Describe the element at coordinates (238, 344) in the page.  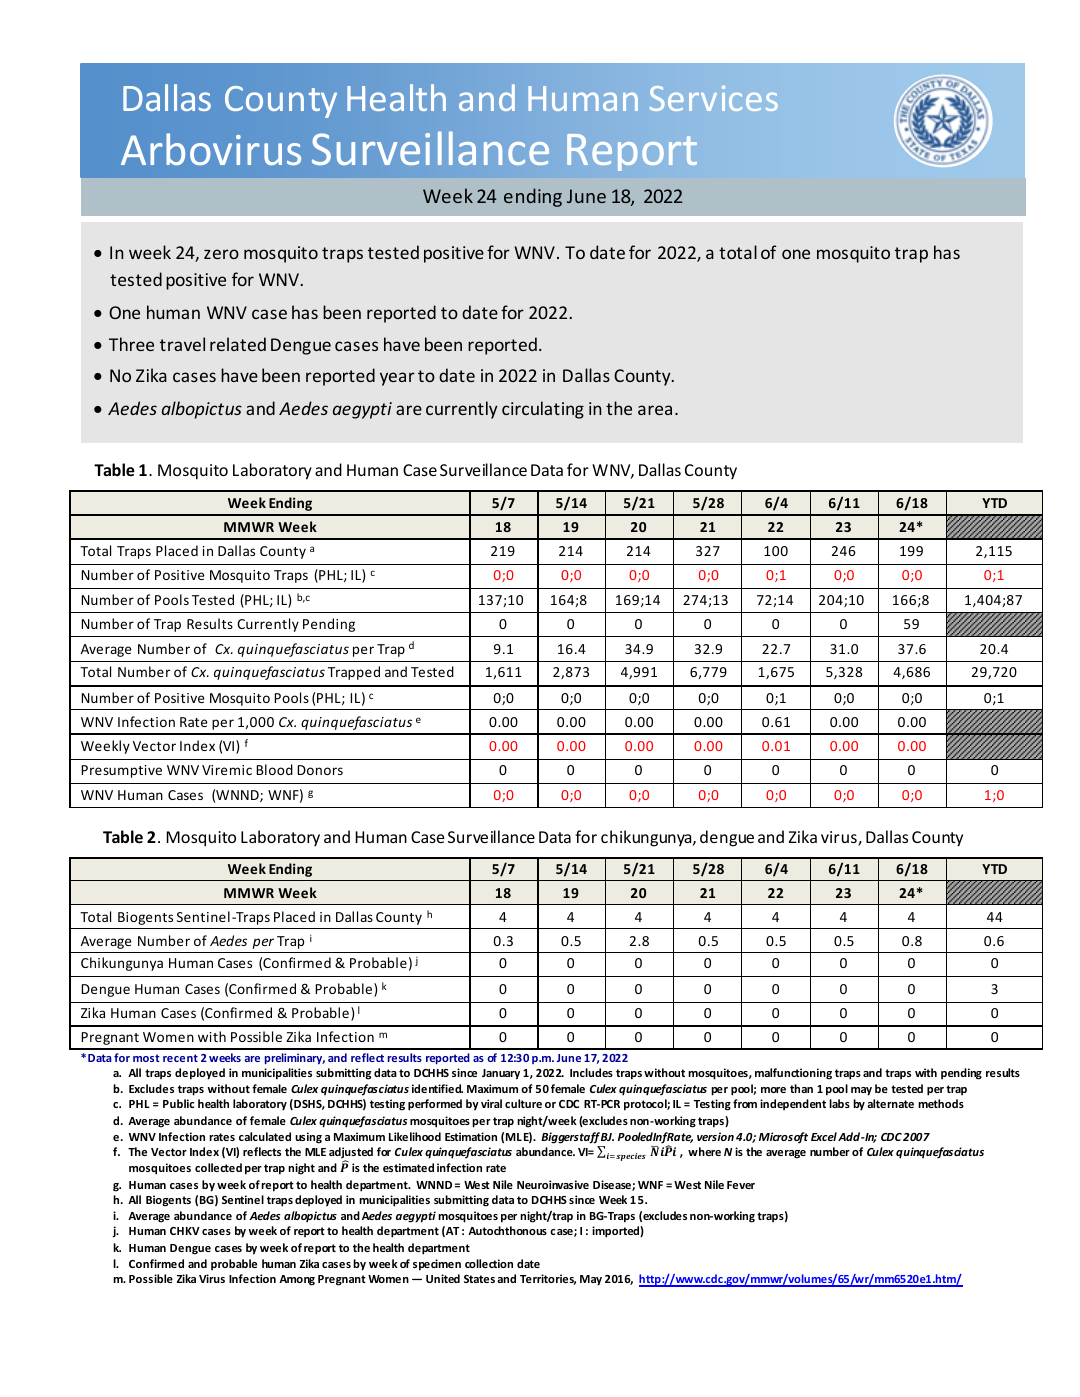
I see `related` at that location.
